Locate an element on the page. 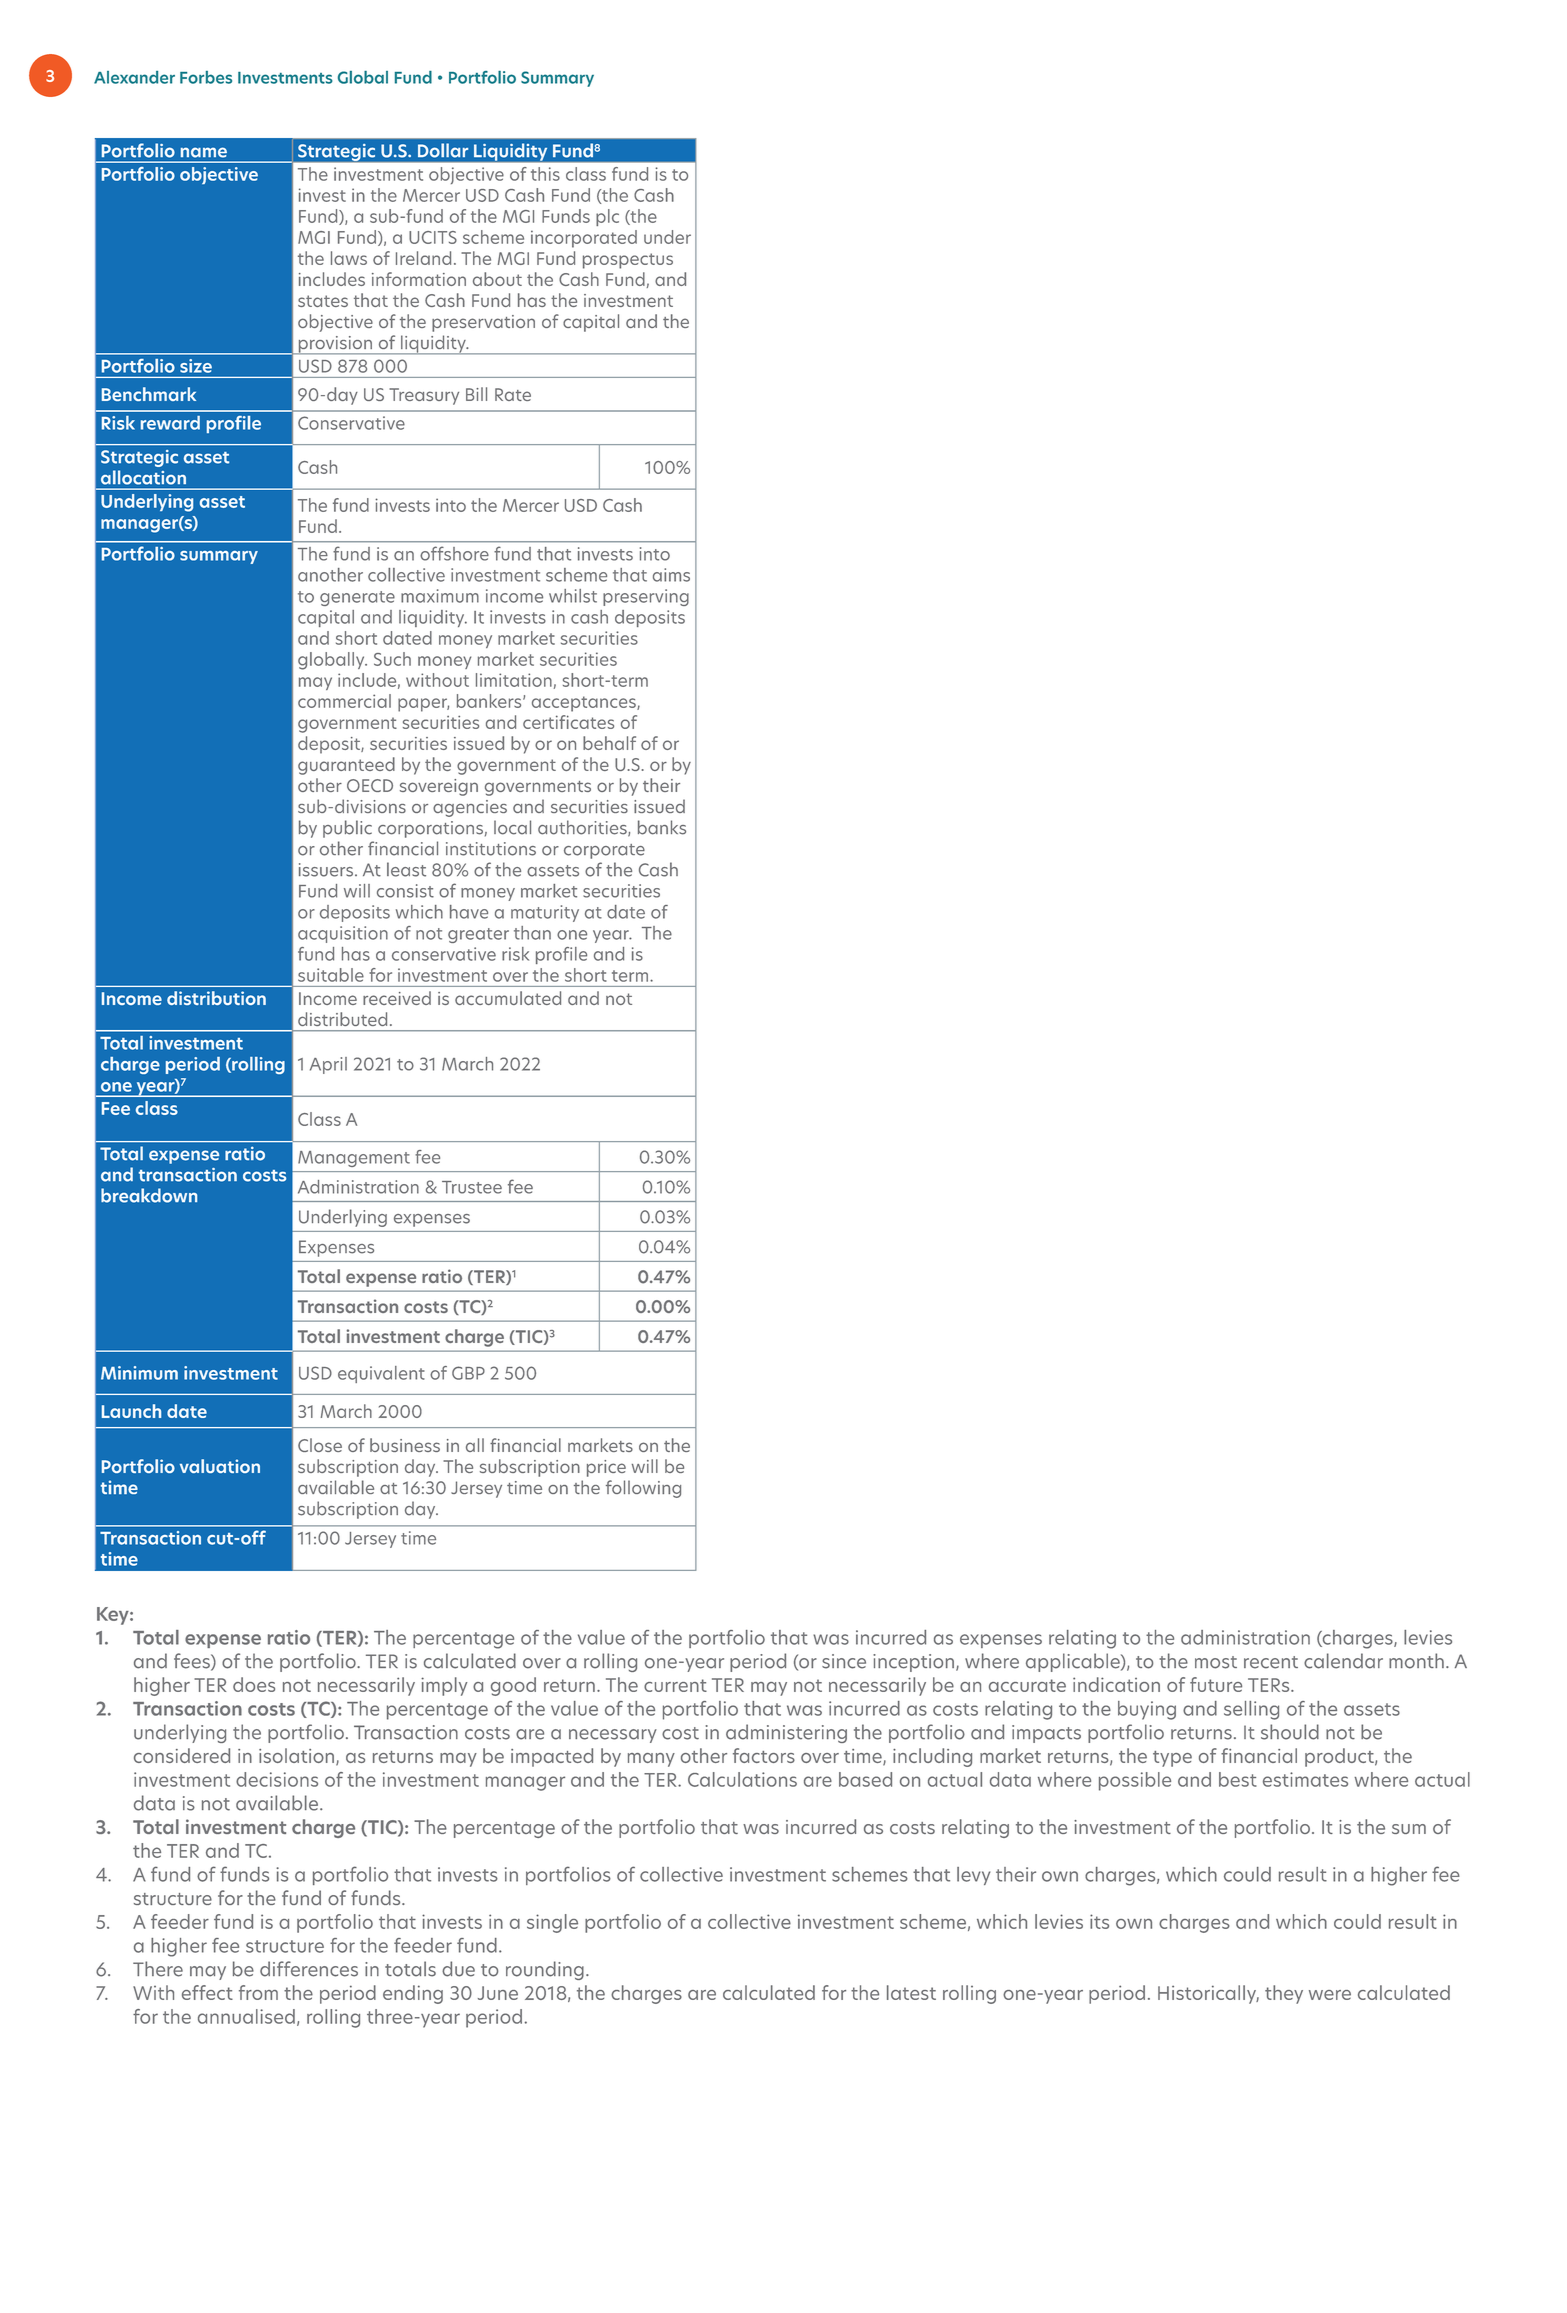 This document has width=1567, height=2313. plc is located at coordinates (607, 217).
